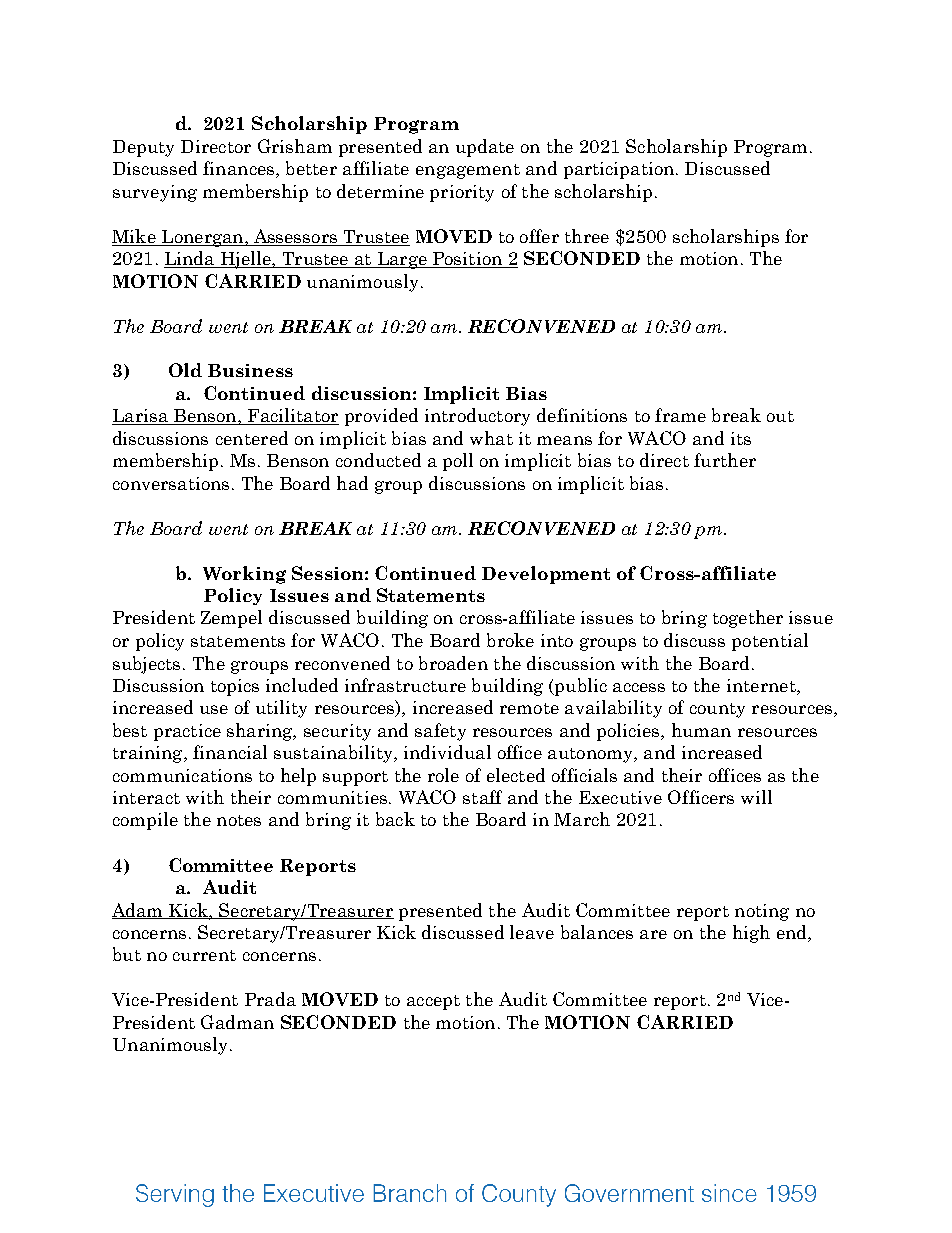 Image resolution: width=952 pixels, height=1233 pixels. Describe the element at coordinates (748, 619) in the screenshot. I see `together` at that location.
